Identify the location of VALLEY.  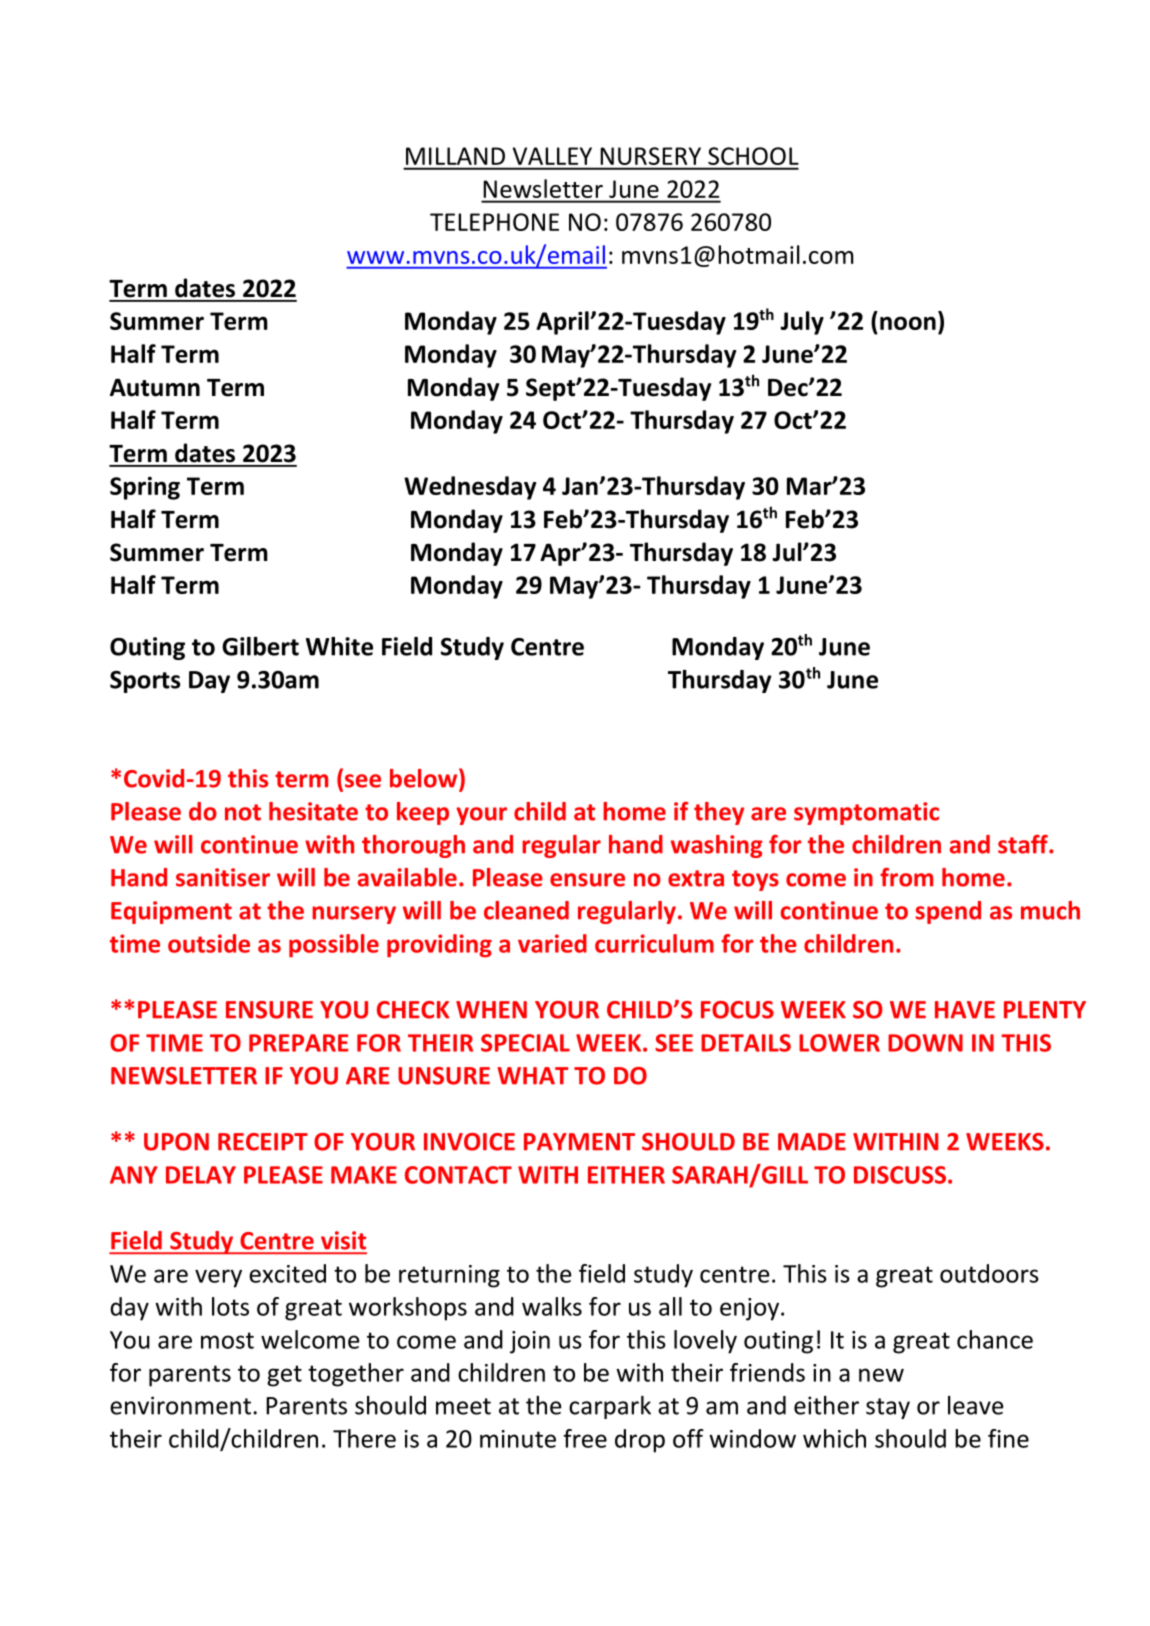
(552, 156).
